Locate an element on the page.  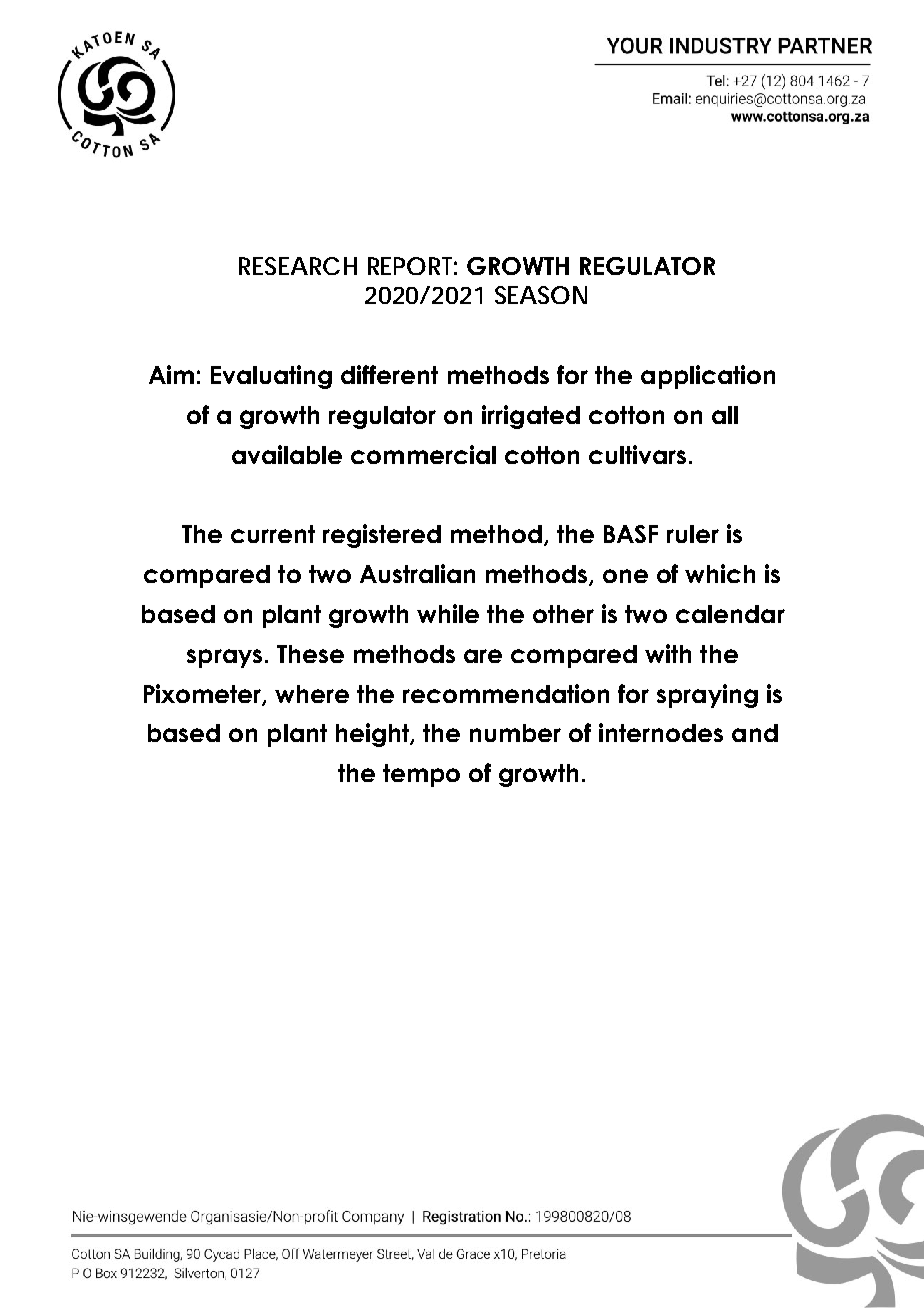
RESEARCH is located at coordinates (298, 266).
